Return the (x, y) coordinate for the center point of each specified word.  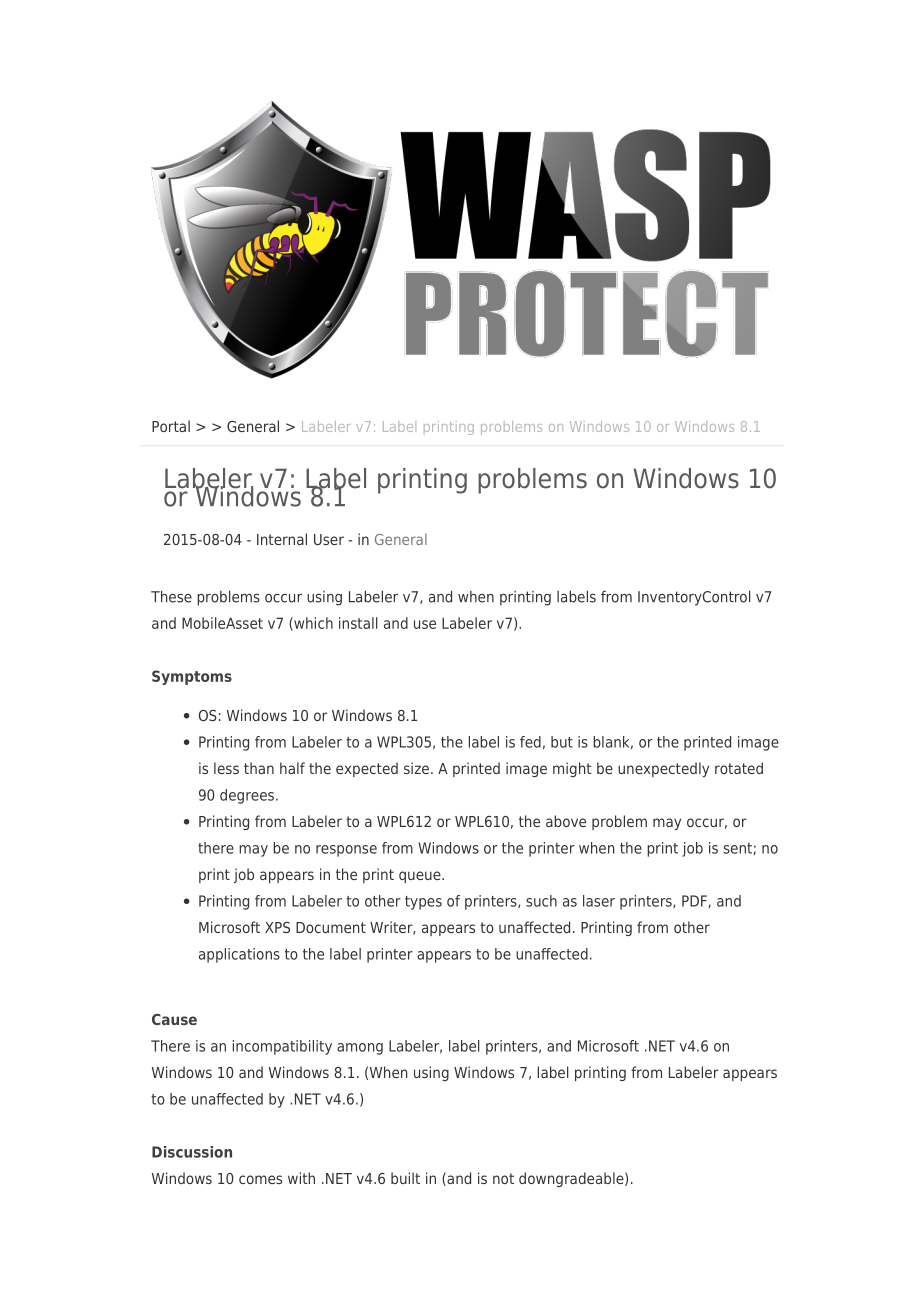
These (171, 596)
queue (421, 877)
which (312, 624)
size (416, 768)
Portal (171, 426)
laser (599, 901)
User (329, 539)
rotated (739, 768)
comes (260, 1179)
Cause (174, 1019)
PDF (695, 901)
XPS (277, 927)
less (226, 768)
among (360, 1049)
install (358, 623)
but (562, 742)
